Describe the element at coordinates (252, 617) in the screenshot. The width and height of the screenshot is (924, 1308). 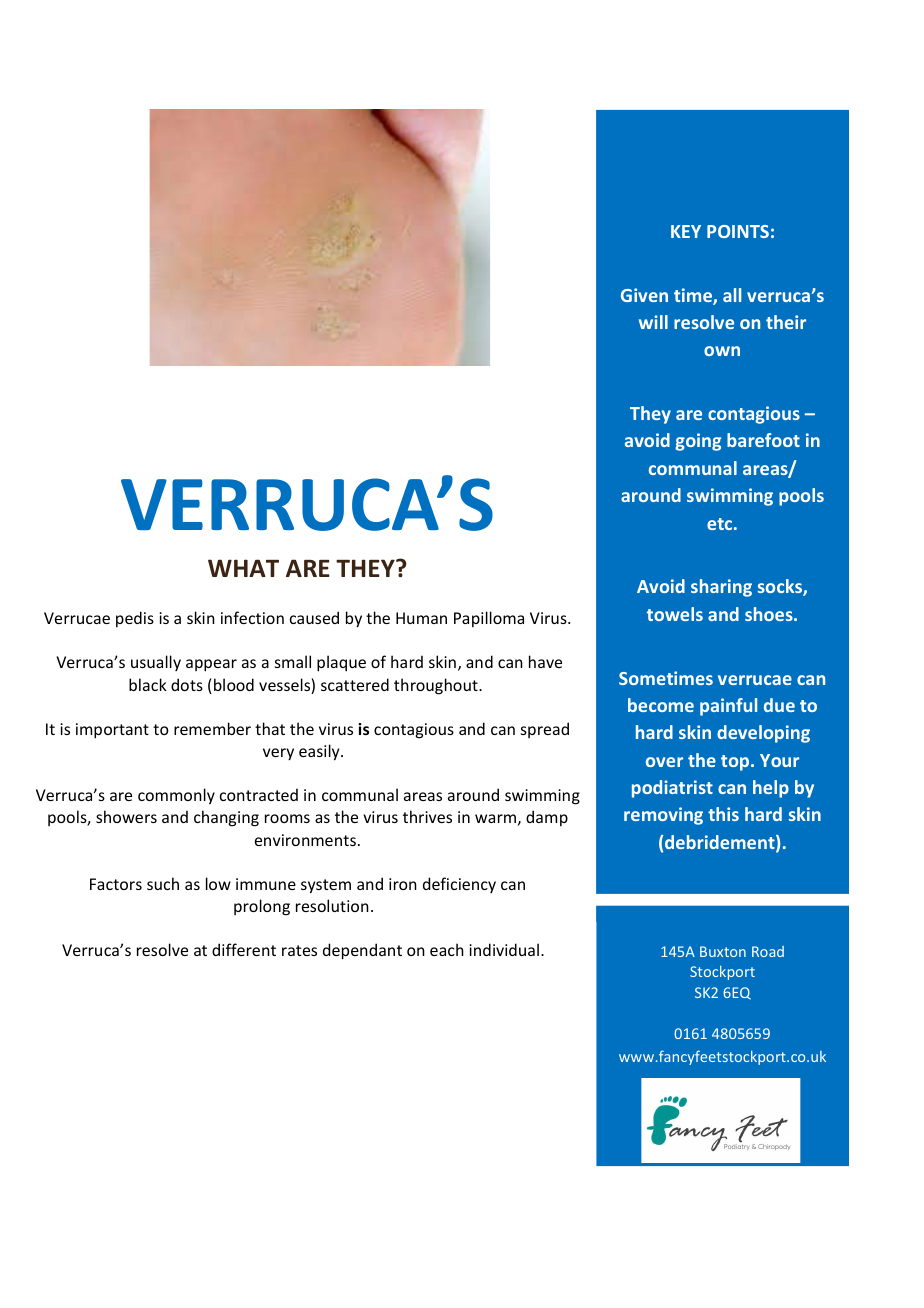
I see `infection` at that location.
